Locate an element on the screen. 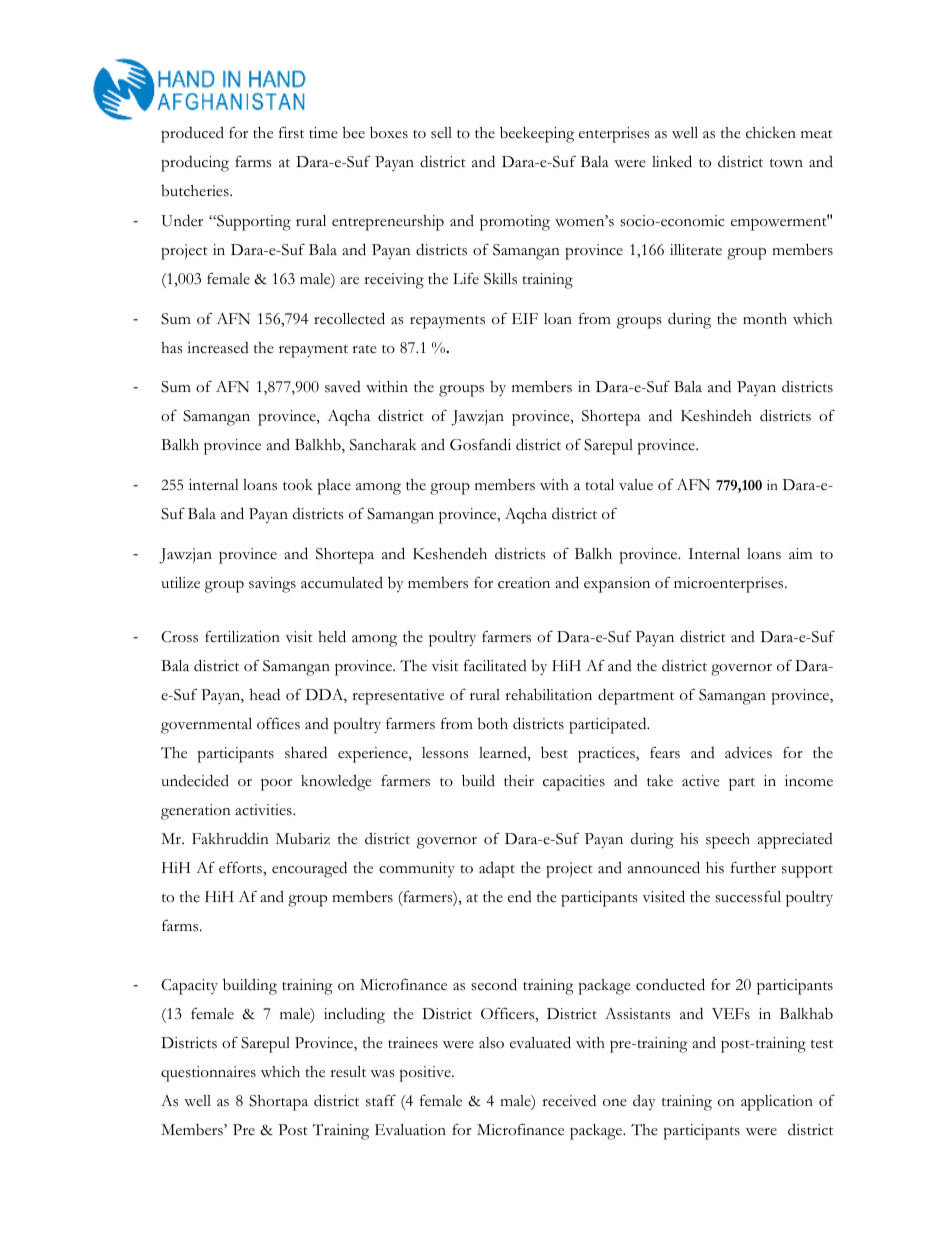 Image resolution: width=952 pixels, height=1233 pixels. questionnaires is located at coordinates (208, 1074).
